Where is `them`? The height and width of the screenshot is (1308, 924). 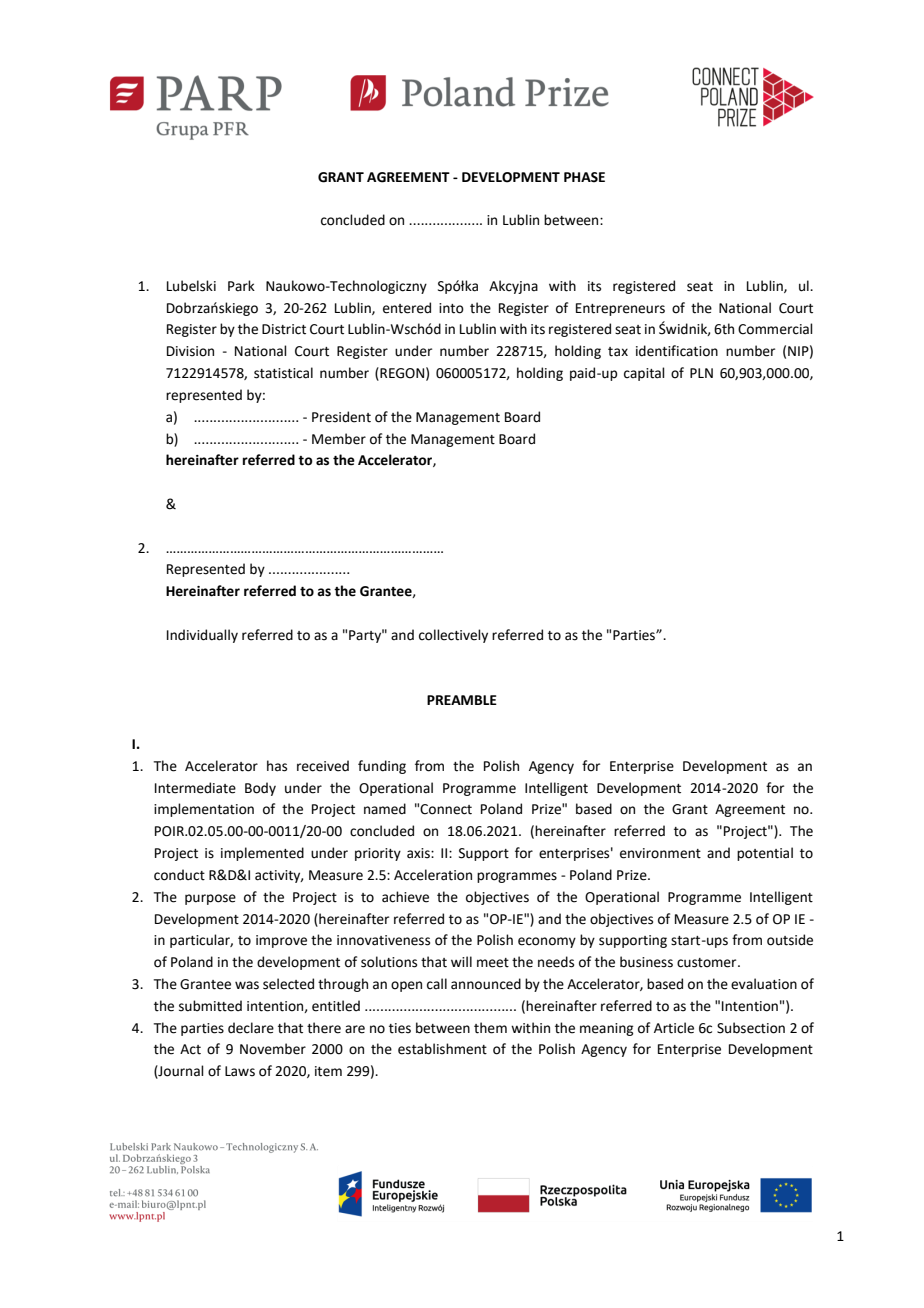 them is located at coordinates (490, 1028).
